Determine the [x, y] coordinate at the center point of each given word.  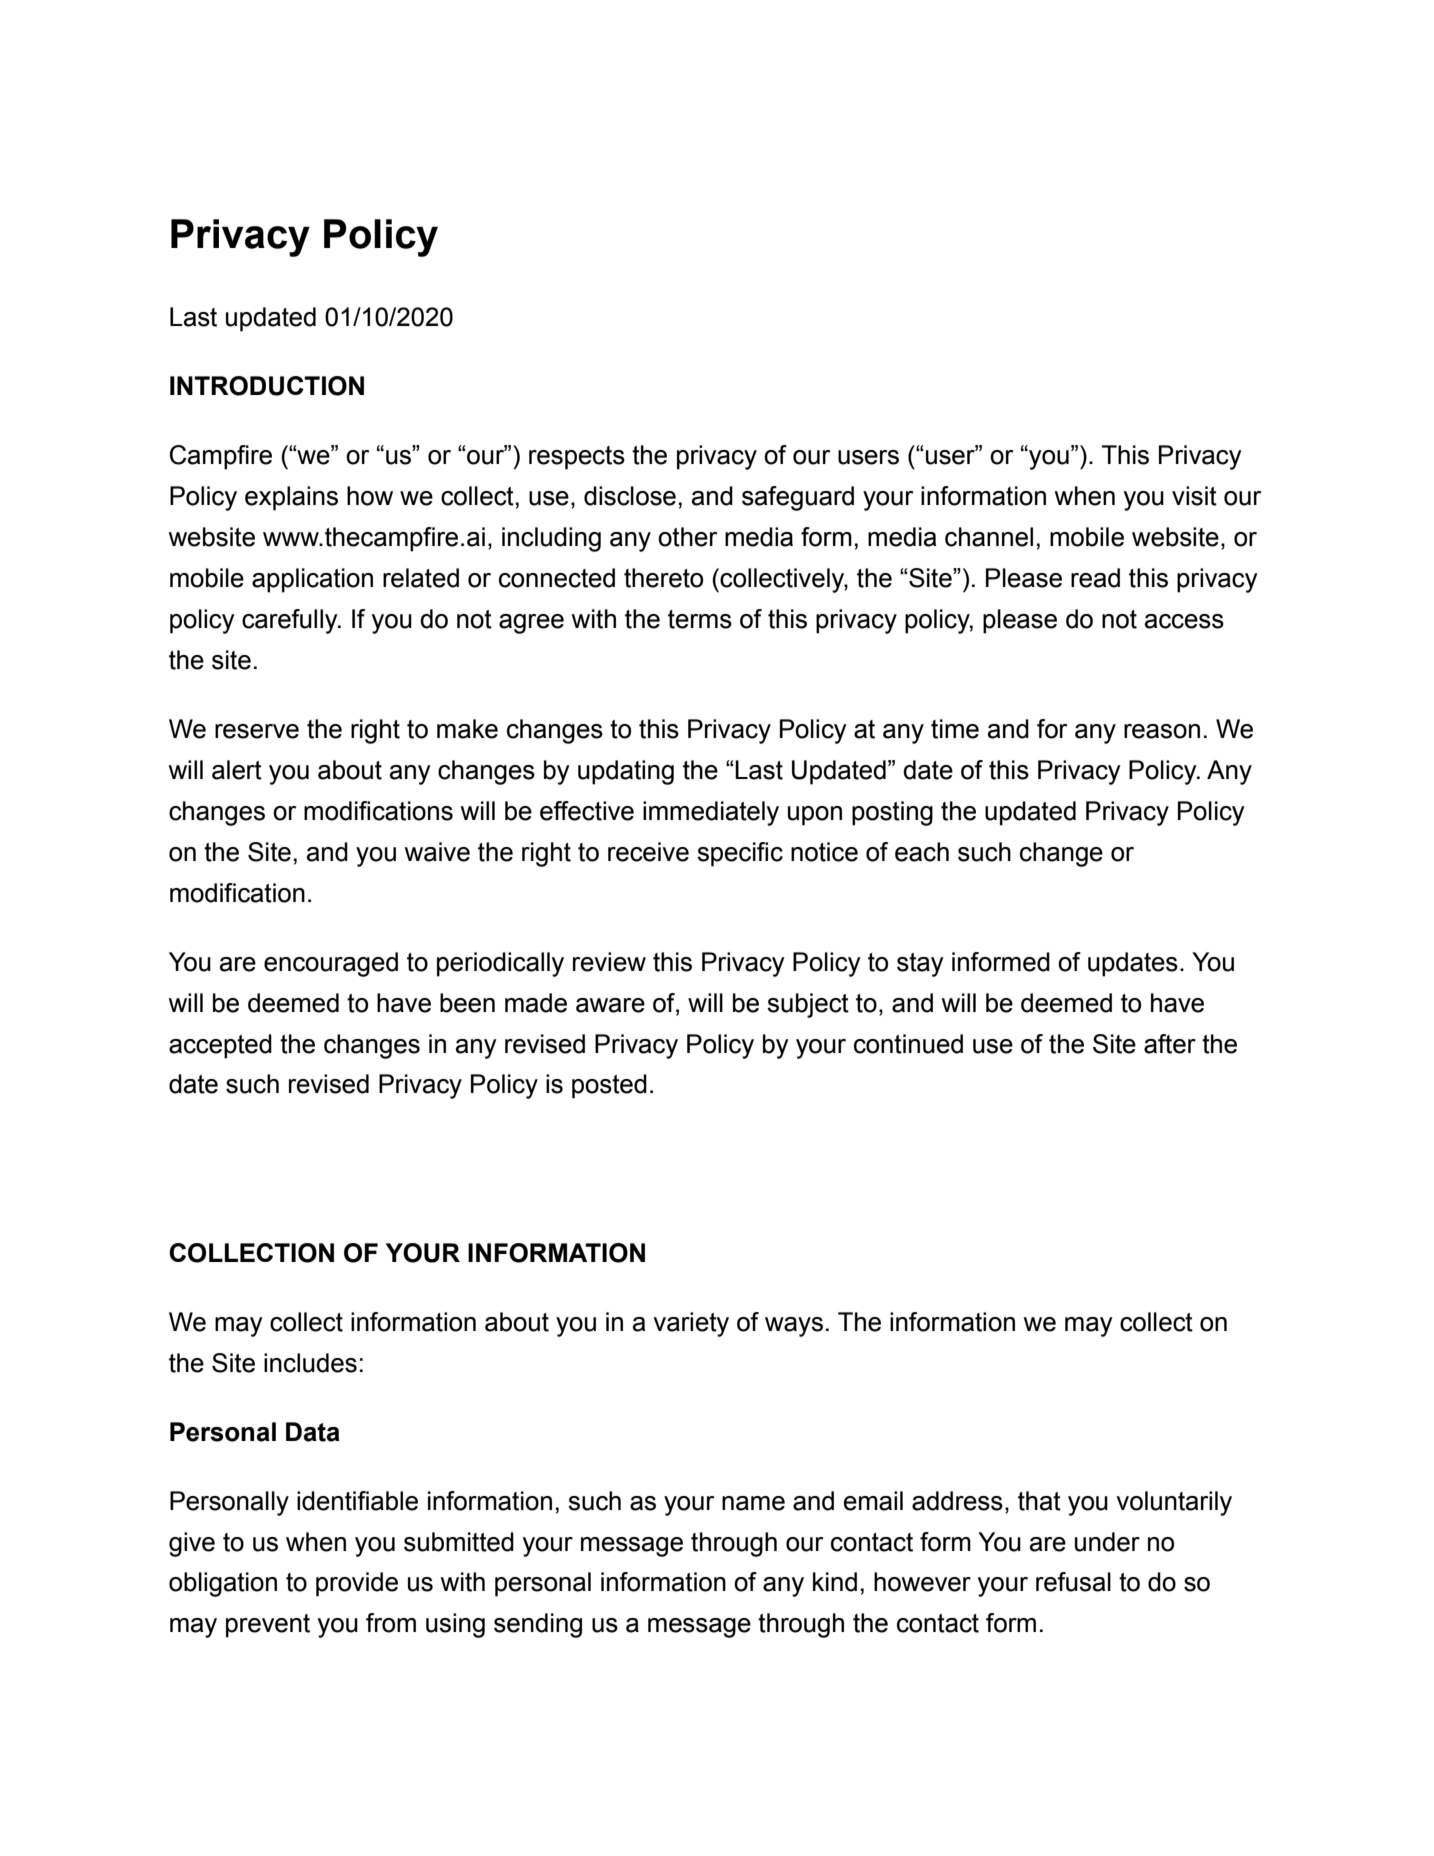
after [1170, 1044]
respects [577, 458]
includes [310, 1363]
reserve [257, 731]
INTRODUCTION [267, 386]
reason [1162, 731]
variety [691, 1324]
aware [610, 1005]
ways [794, 1327]
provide [357, 1584]
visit [1194, 496]
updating [626, 772]
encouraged [331, 964]
